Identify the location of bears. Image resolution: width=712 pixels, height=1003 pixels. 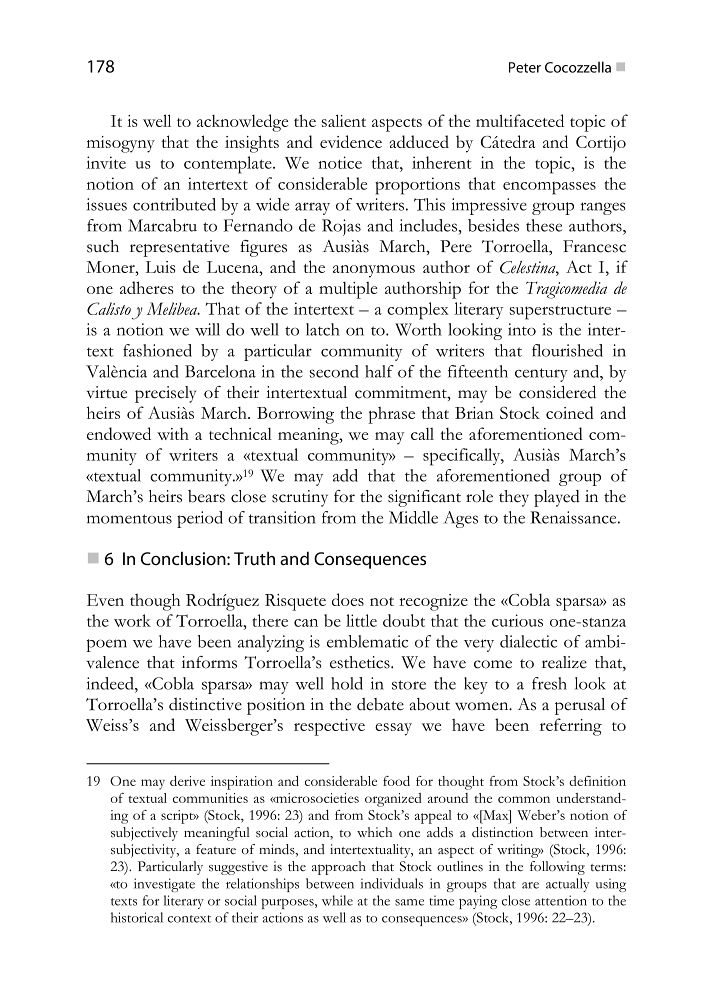
(206, 496).
